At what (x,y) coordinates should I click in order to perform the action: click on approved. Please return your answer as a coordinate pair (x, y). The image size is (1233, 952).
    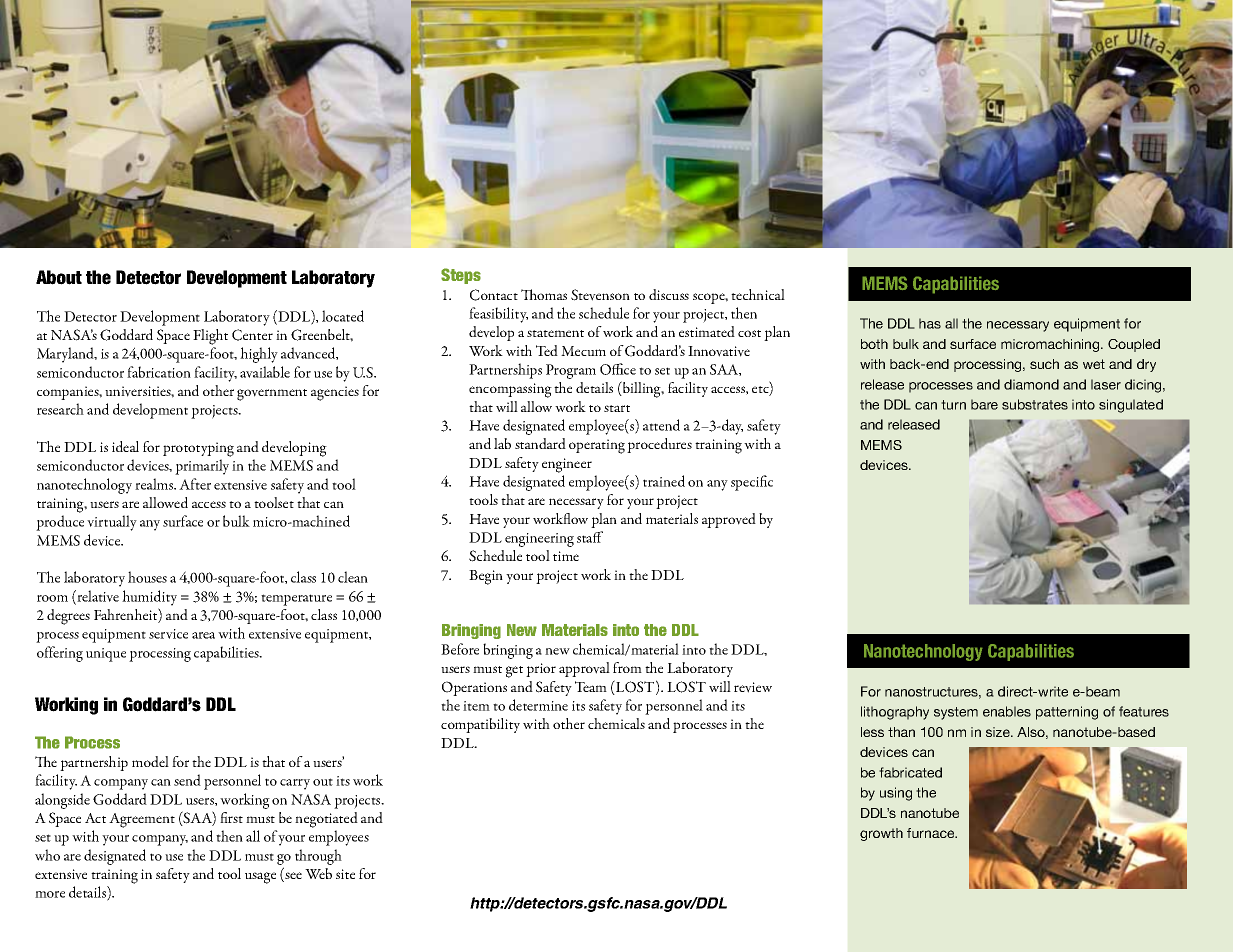
    Looking at the image, I should click on (729, 520).
